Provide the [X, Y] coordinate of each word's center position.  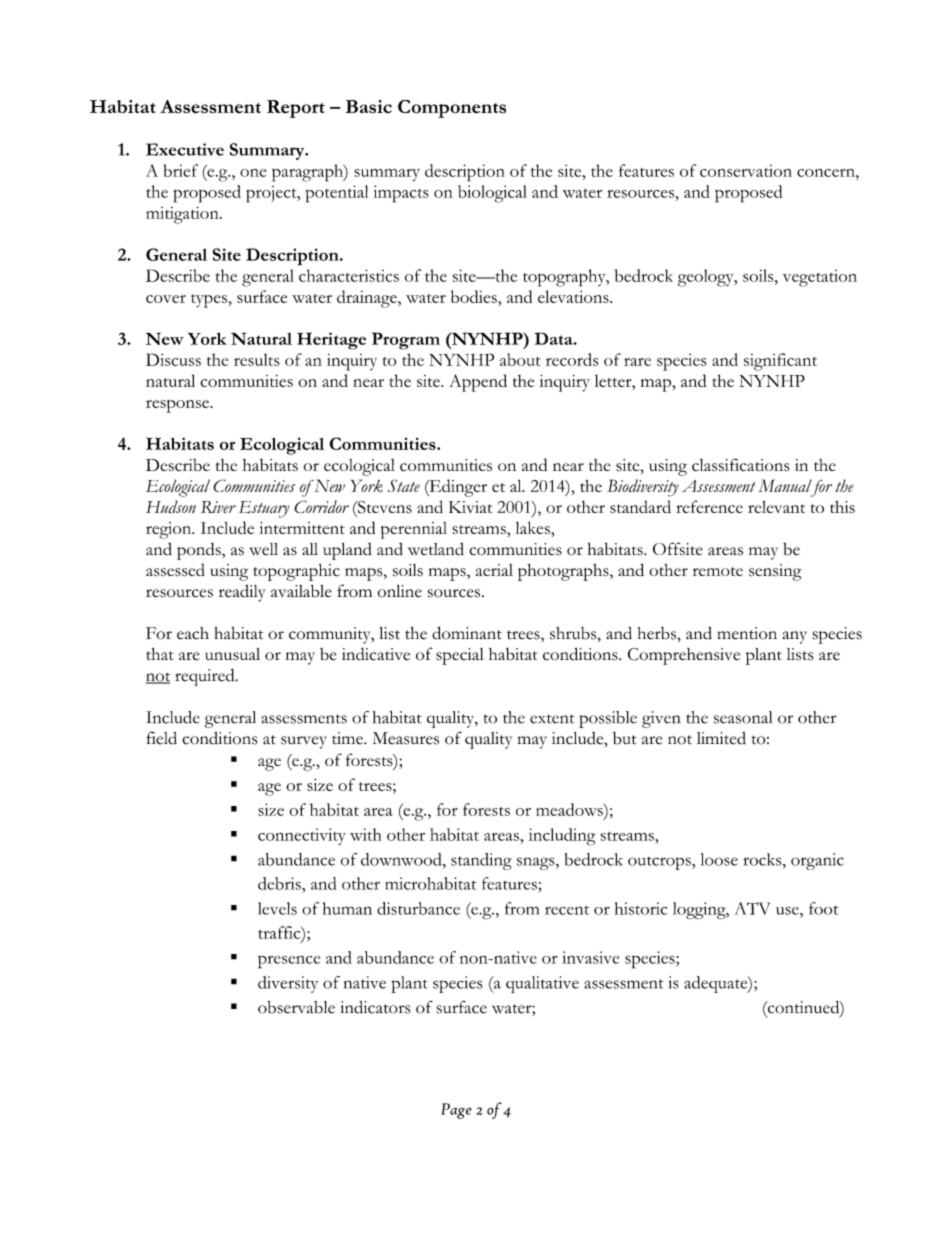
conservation [746, 170]
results [257, 359]
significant [780, 362]
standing [481, 861]
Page [456, 1111]
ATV [752, 908]
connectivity [302, 836]
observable [296, 1007]
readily [242, 593]
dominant [467, 633]
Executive [185, 149]
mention [747, 633]
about [520, 359]
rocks [763, 859]
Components [452, 109]
